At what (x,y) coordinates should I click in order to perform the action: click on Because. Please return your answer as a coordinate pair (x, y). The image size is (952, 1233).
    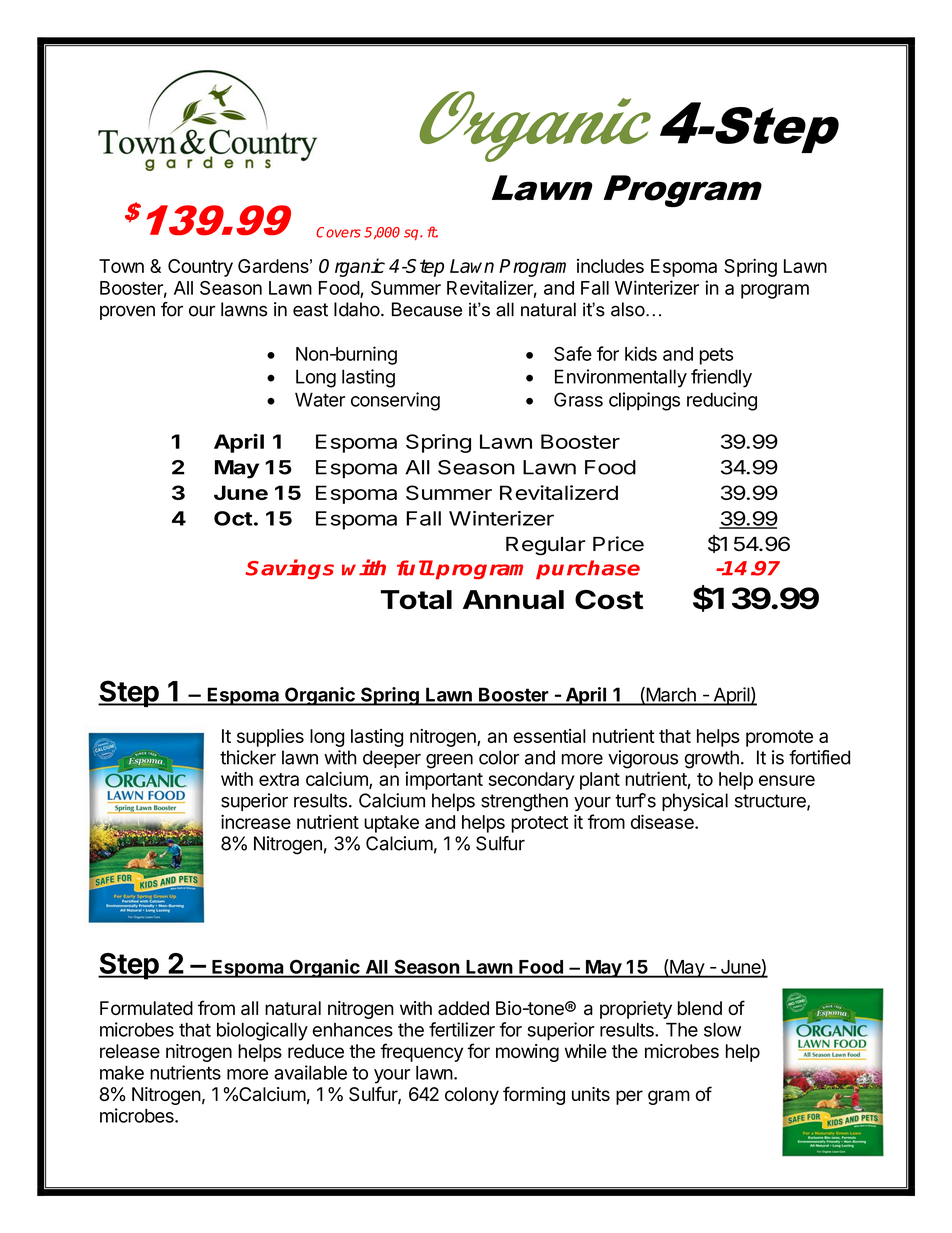
    Looking at the image, I should click on (427, 309).
